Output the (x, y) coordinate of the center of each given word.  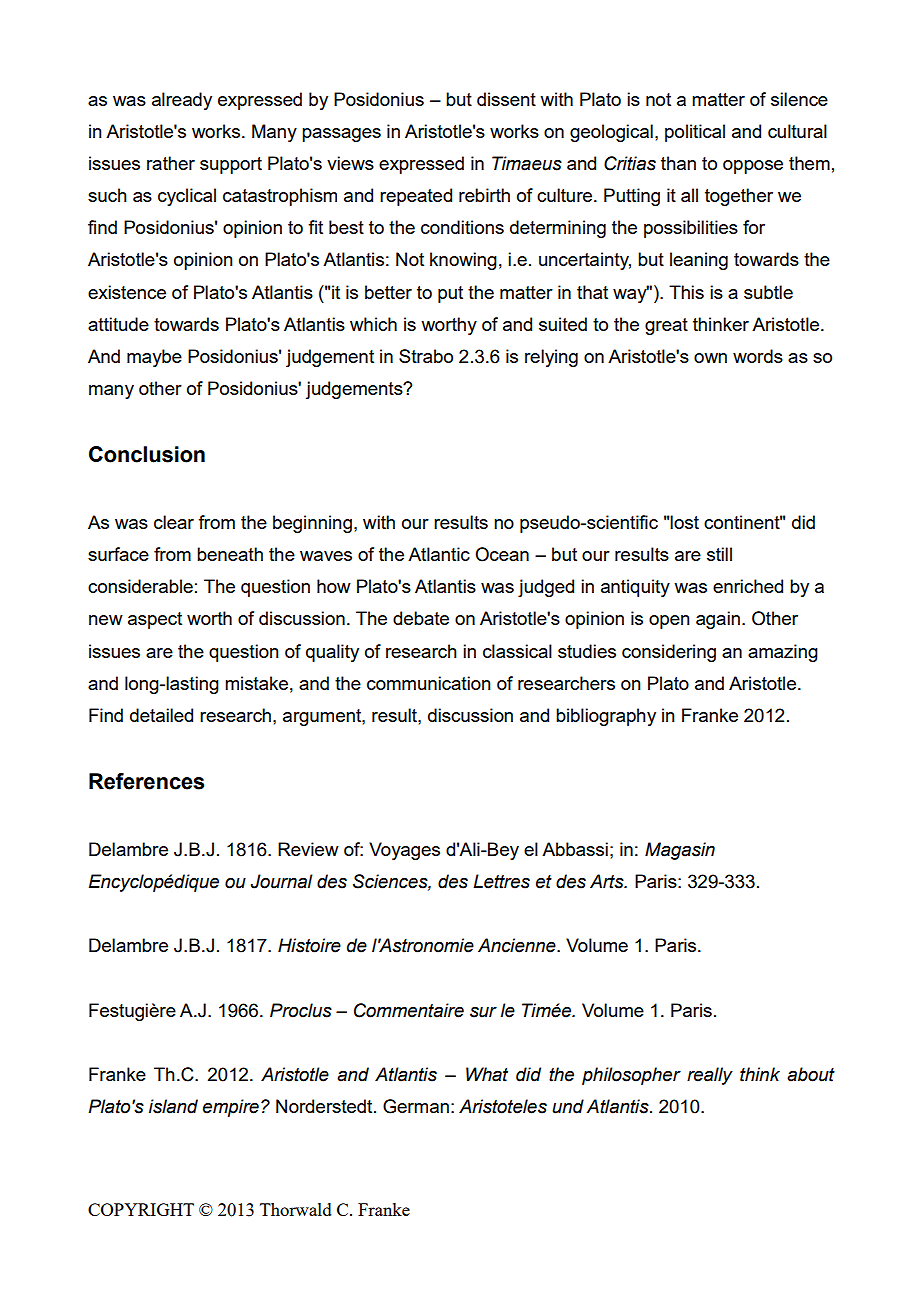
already (182, 101)
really (710, 1076)
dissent (506, 99)
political (695, 133)
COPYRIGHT (141, 1209)
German (416, 1106)
